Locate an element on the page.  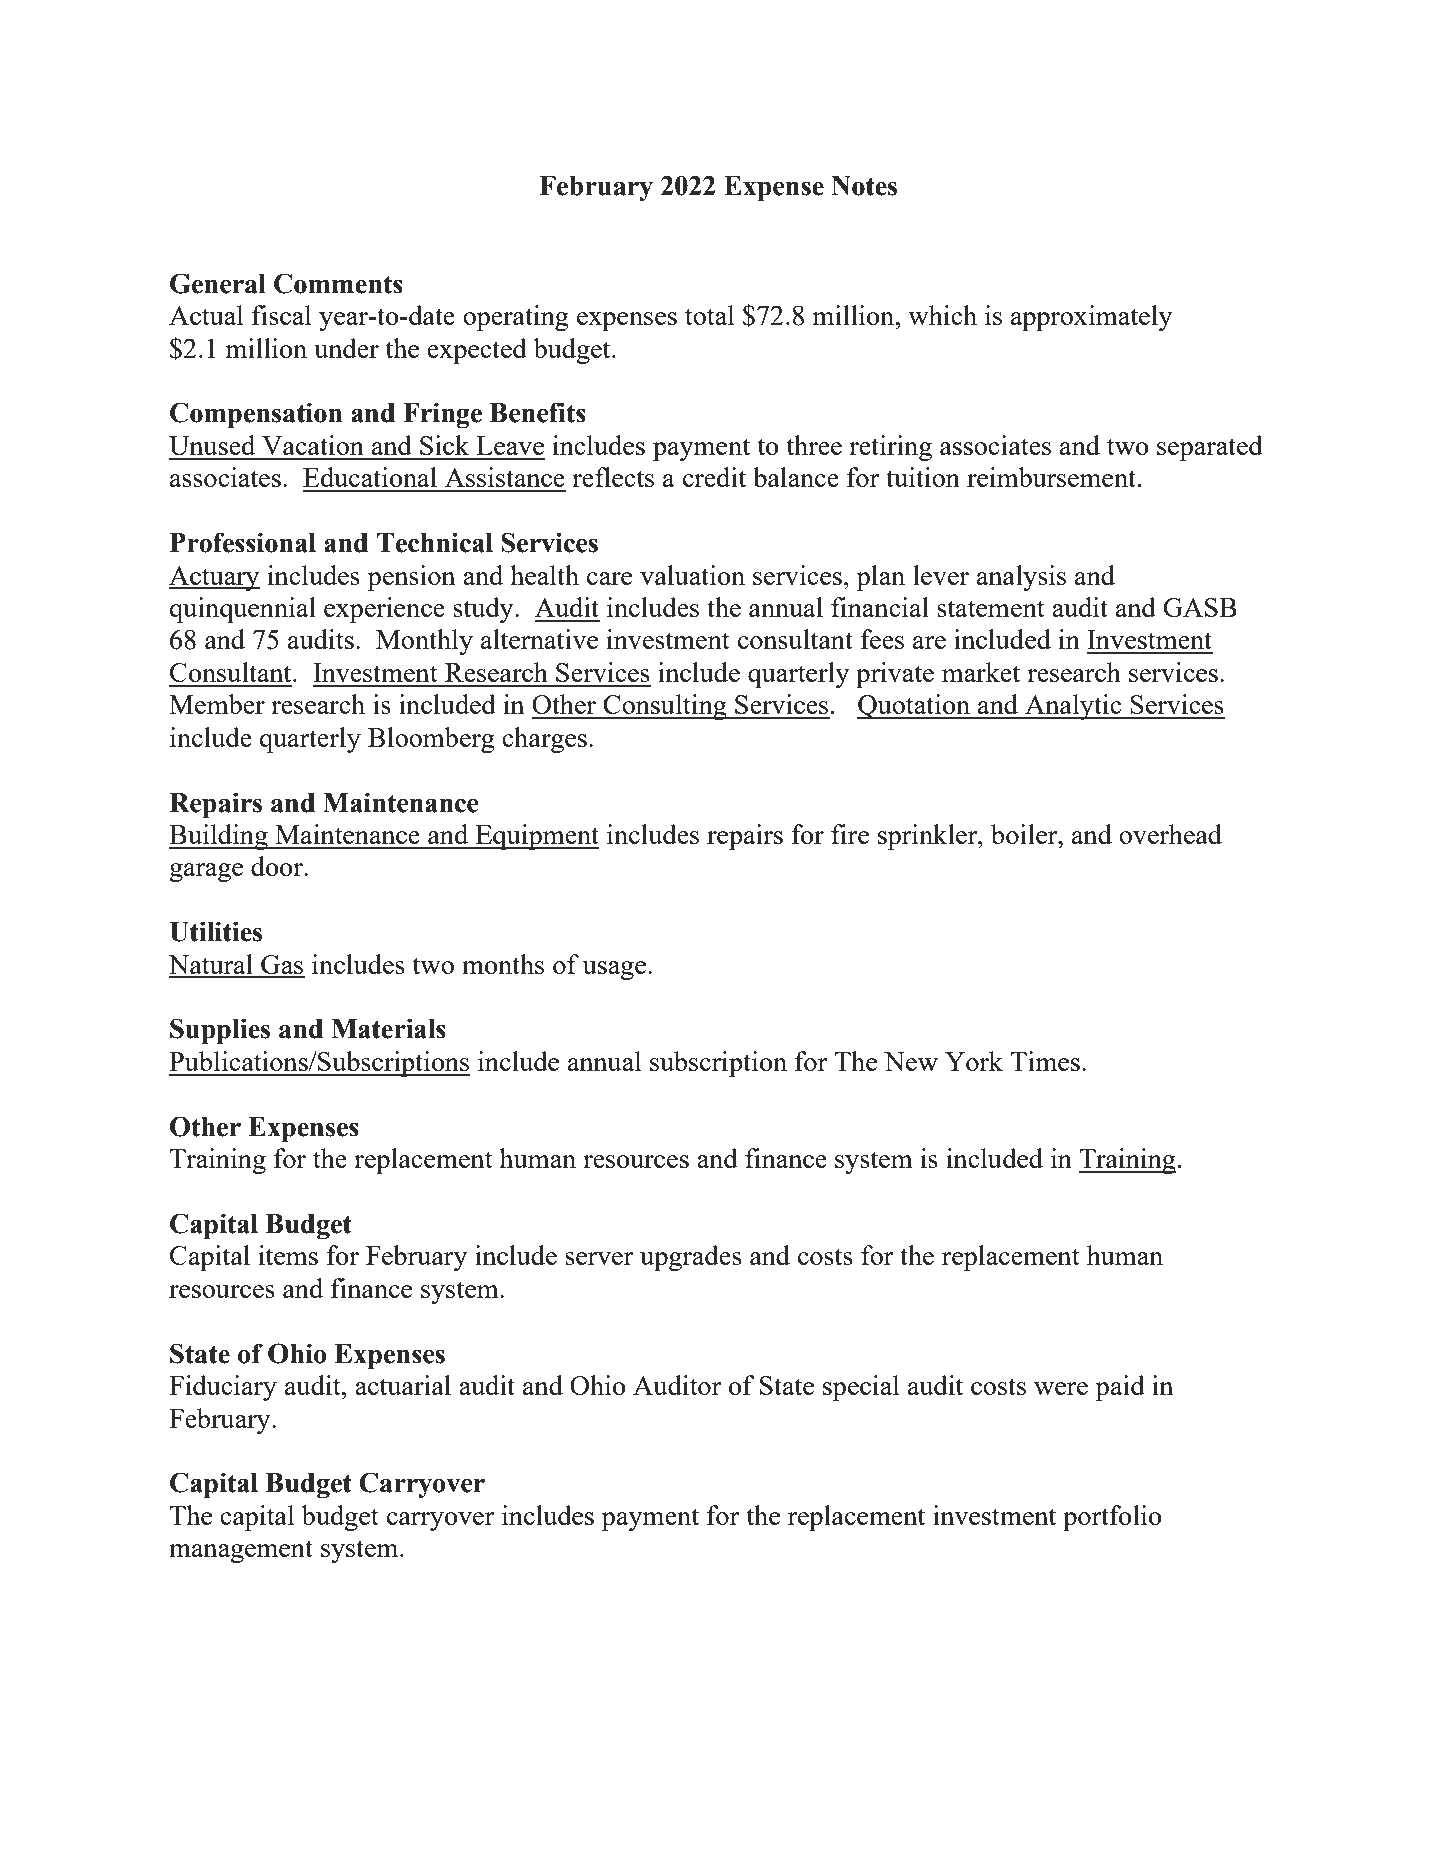
approximately is located at coordinates (1092, 318).
